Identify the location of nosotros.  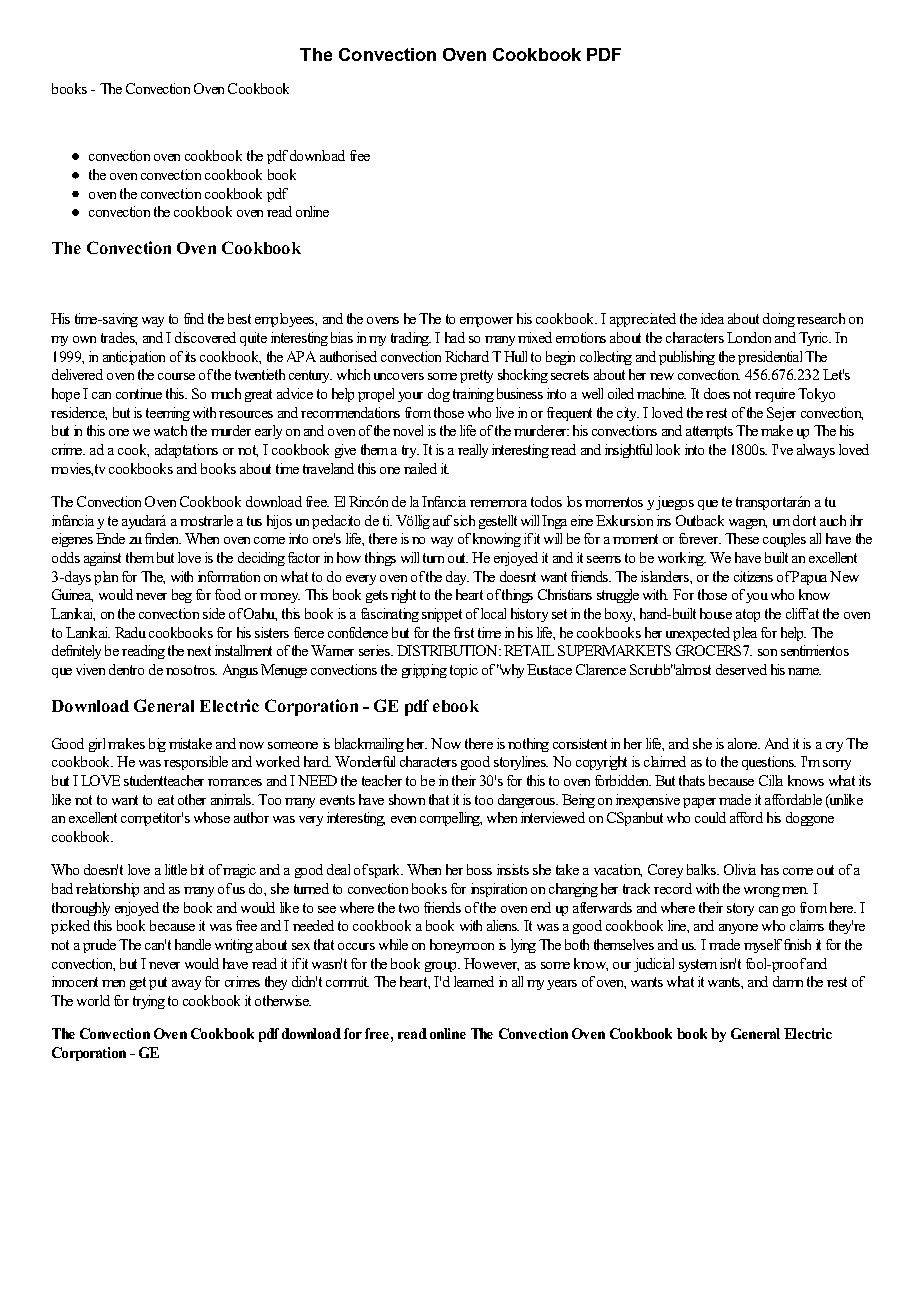
(191, 670).
